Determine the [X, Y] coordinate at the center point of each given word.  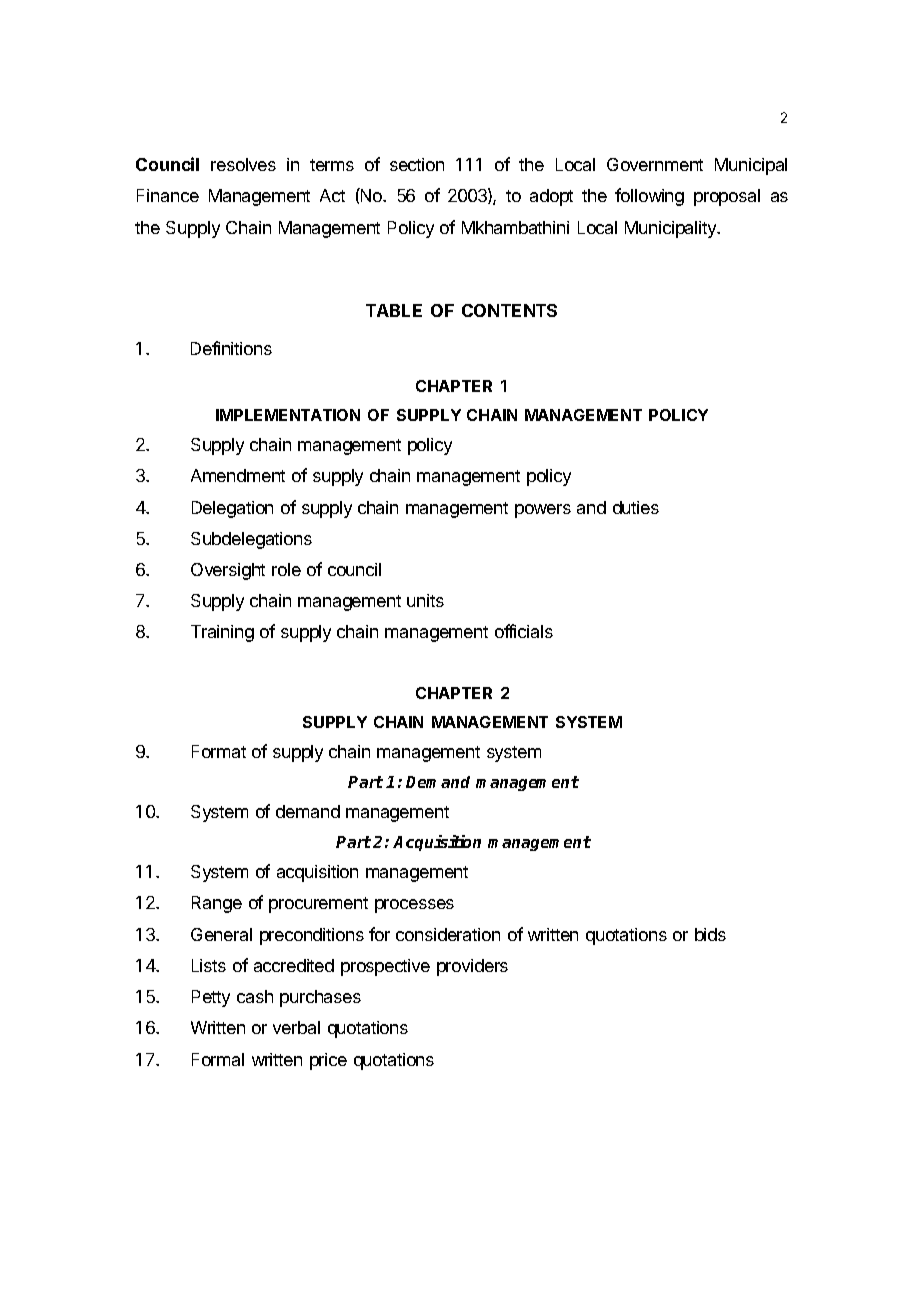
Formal [218, 1059]
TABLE [394, 310]
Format [219, 751]
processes [414, 906]
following [649, 197]
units [425, 600]
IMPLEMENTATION [288, 415]
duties [636, 507]
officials [524, 631]
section [417, 164]
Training [222, 633]
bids [710, 934]
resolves [243, 164]
